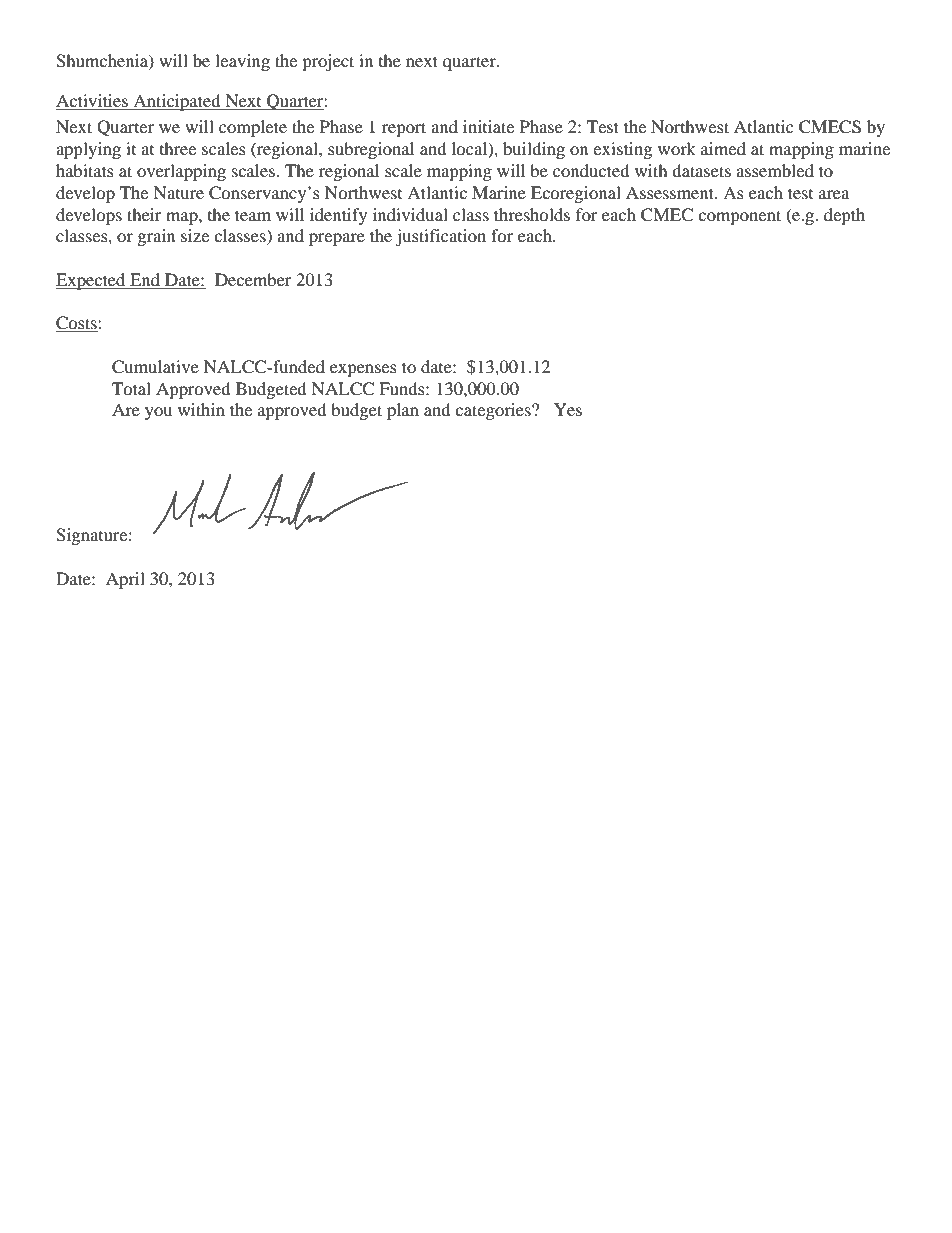 The height and width of the screenshot is (1233, 952). Describe the element at coordinates (568, 409) in the screenshot. I see `Yes` at that location.
